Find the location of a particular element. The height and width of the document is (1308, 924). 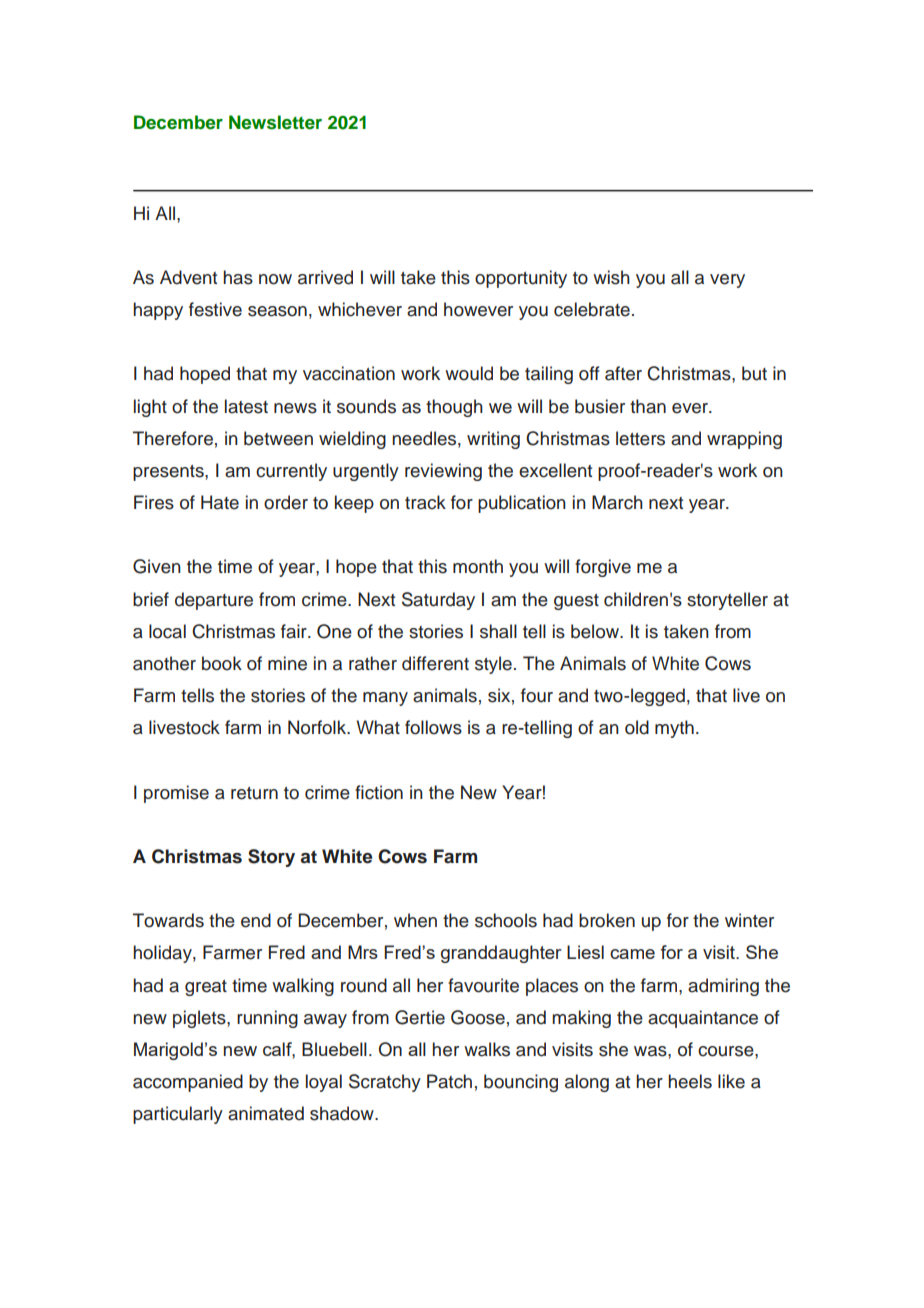

festive is located at coordinates (215, 309).
